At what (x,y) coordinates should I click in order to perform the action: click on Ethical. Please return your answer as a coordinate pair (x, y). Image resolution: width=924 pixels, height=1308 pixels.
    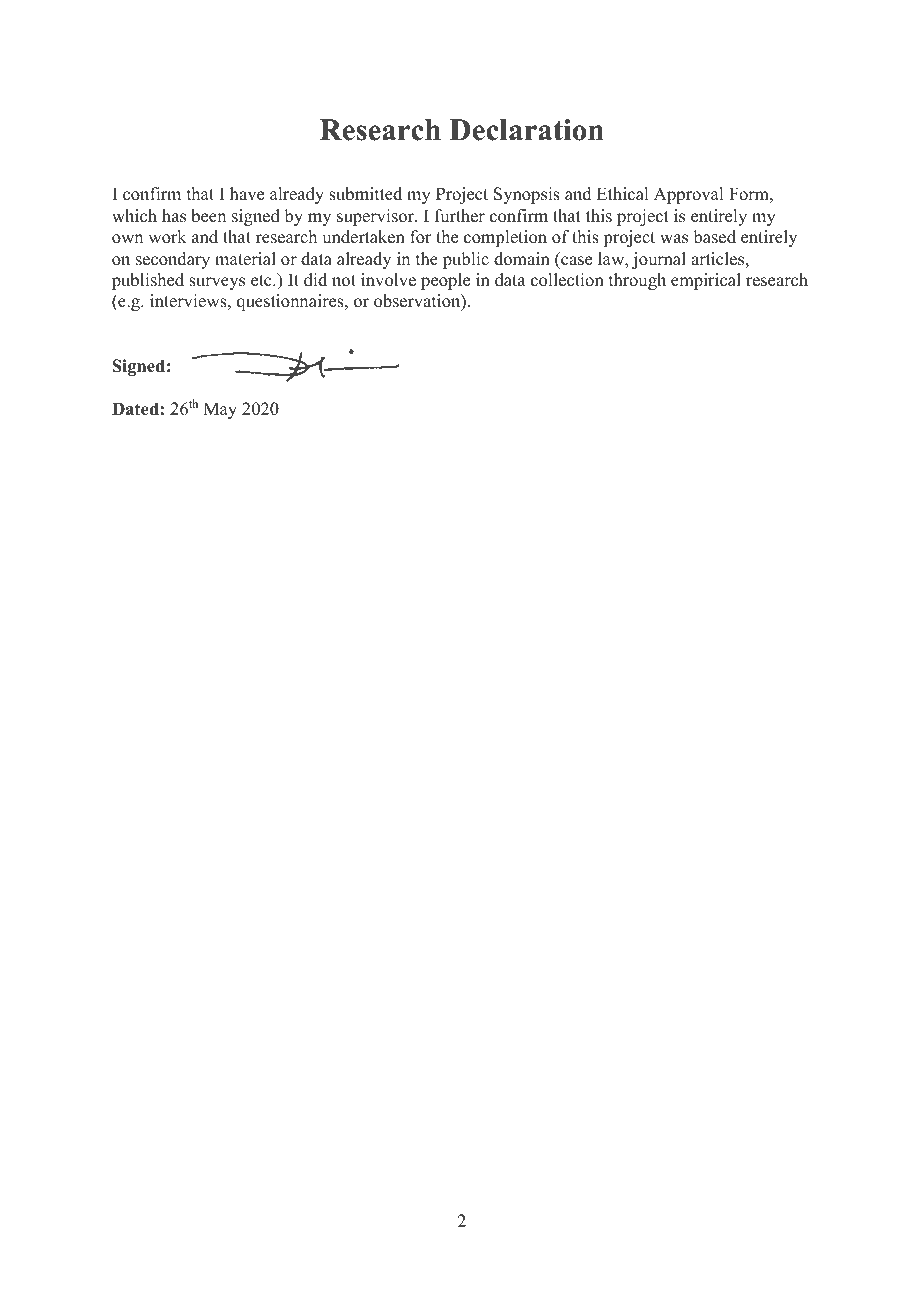
    Looking at the image, I should click on (622, 194).
